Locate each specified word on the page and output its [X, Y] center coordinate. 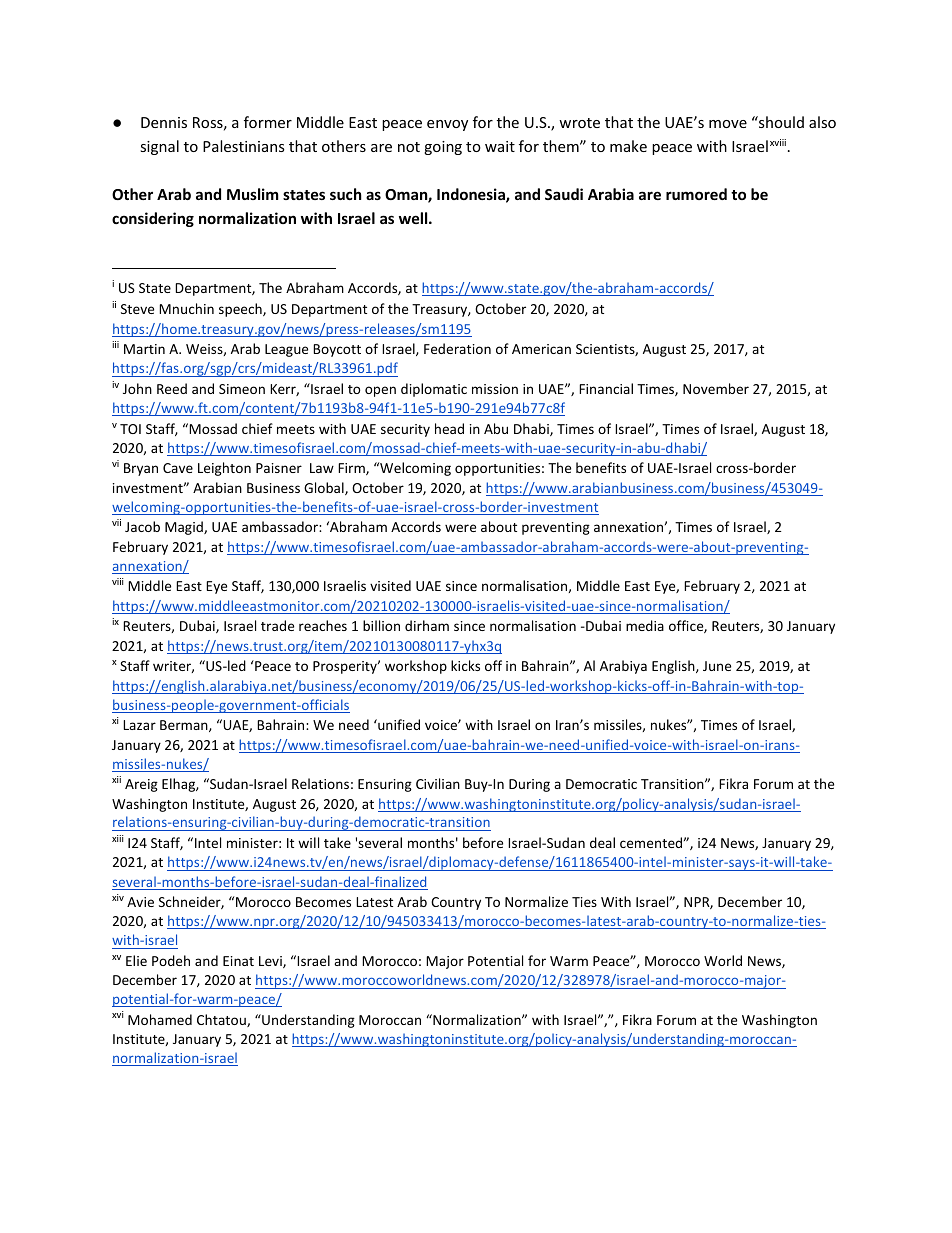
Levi [271, 962]
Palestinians [244, 146]
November [716, 388]
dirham [427, 625]
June [717, 666]
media [645, 625]
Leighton [224, 469]
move [728, 124]
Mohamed [160, 1019]
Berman [185, 726]
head [449, 428]
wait [500, 146]
